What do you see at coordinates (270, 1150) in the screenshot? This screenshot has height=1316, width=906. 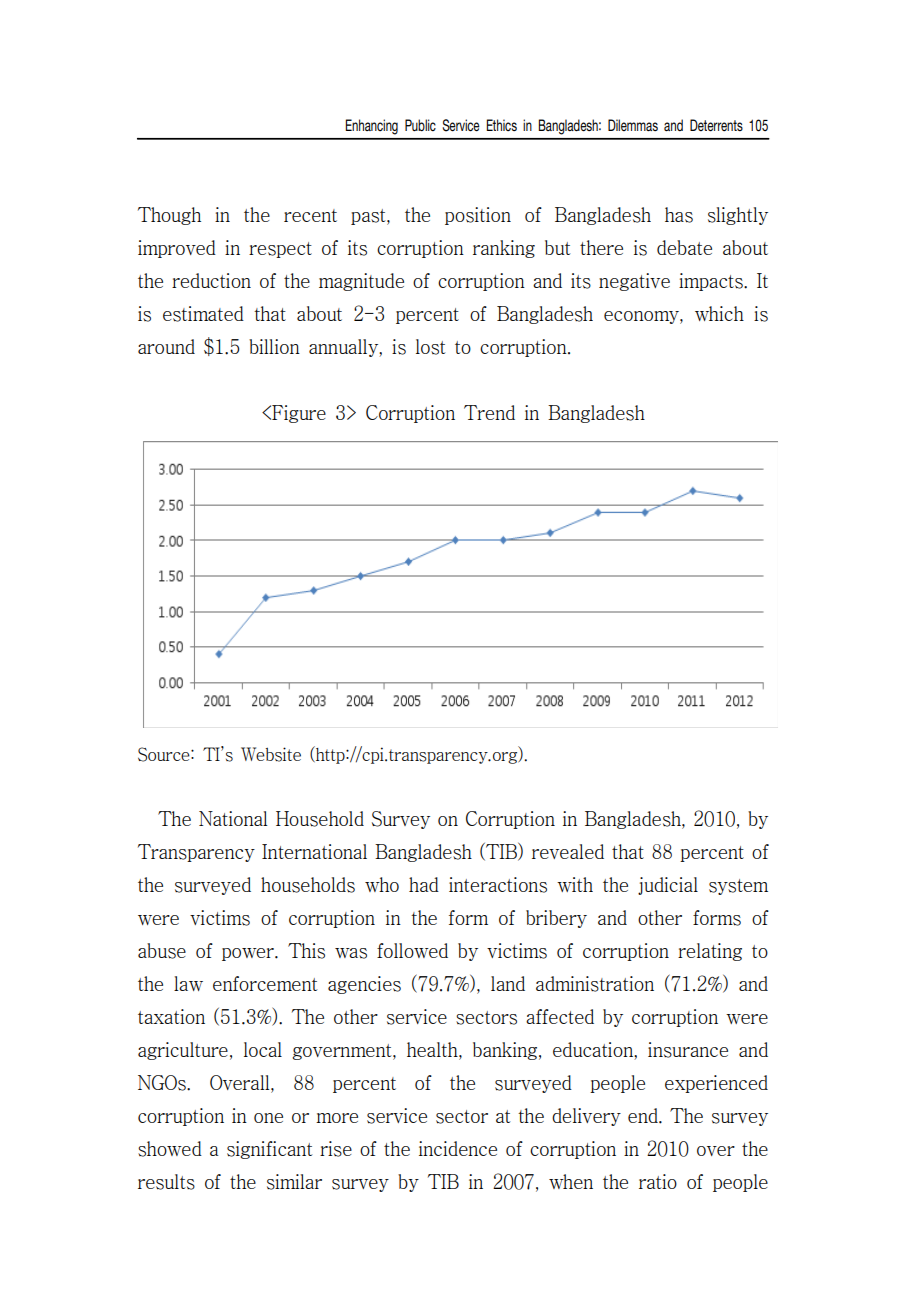 I see `significant` at bounding box center [270, 1150].
